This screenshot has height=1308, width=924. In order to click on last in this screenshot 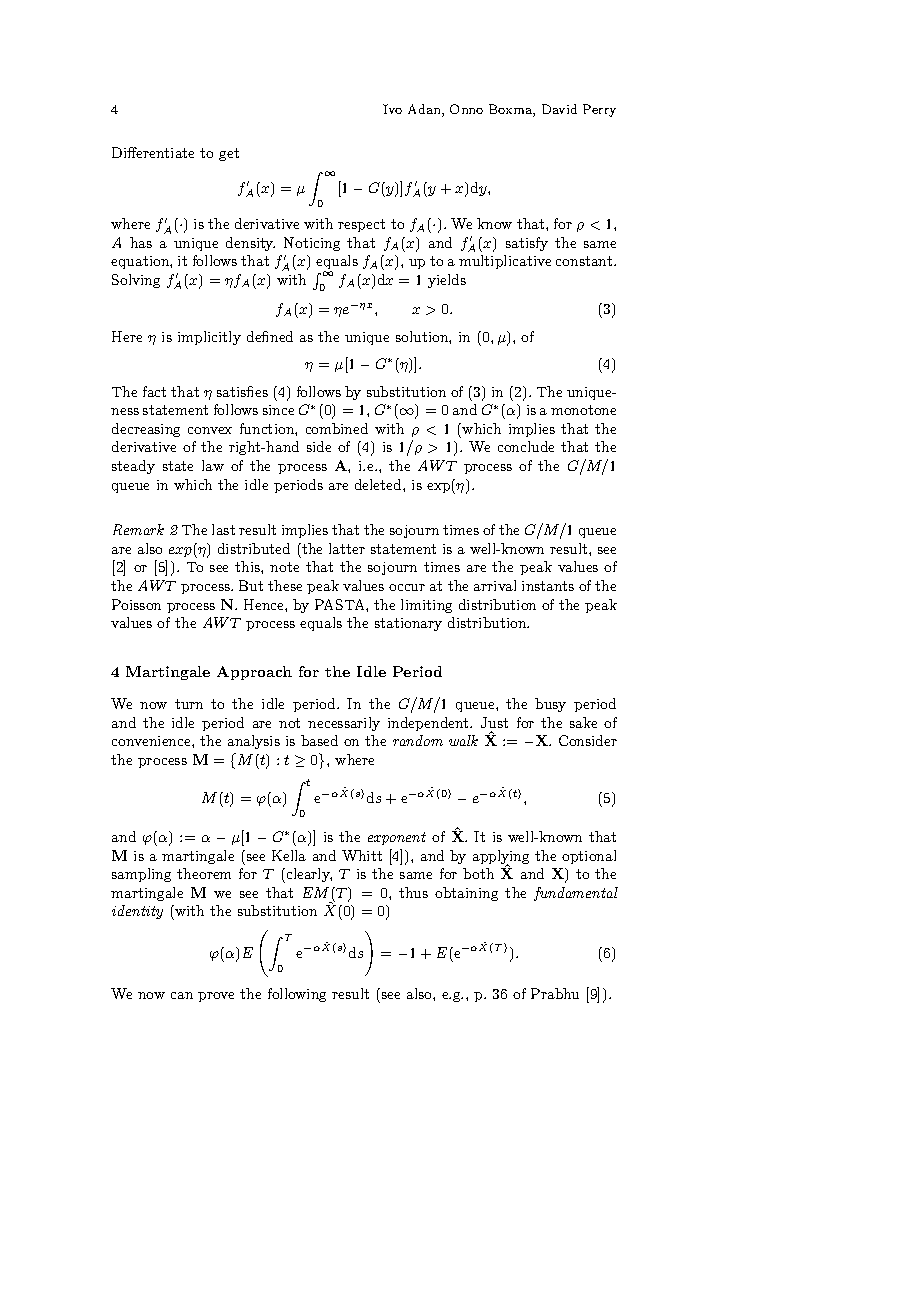, I will do `click(223, 529)`.
